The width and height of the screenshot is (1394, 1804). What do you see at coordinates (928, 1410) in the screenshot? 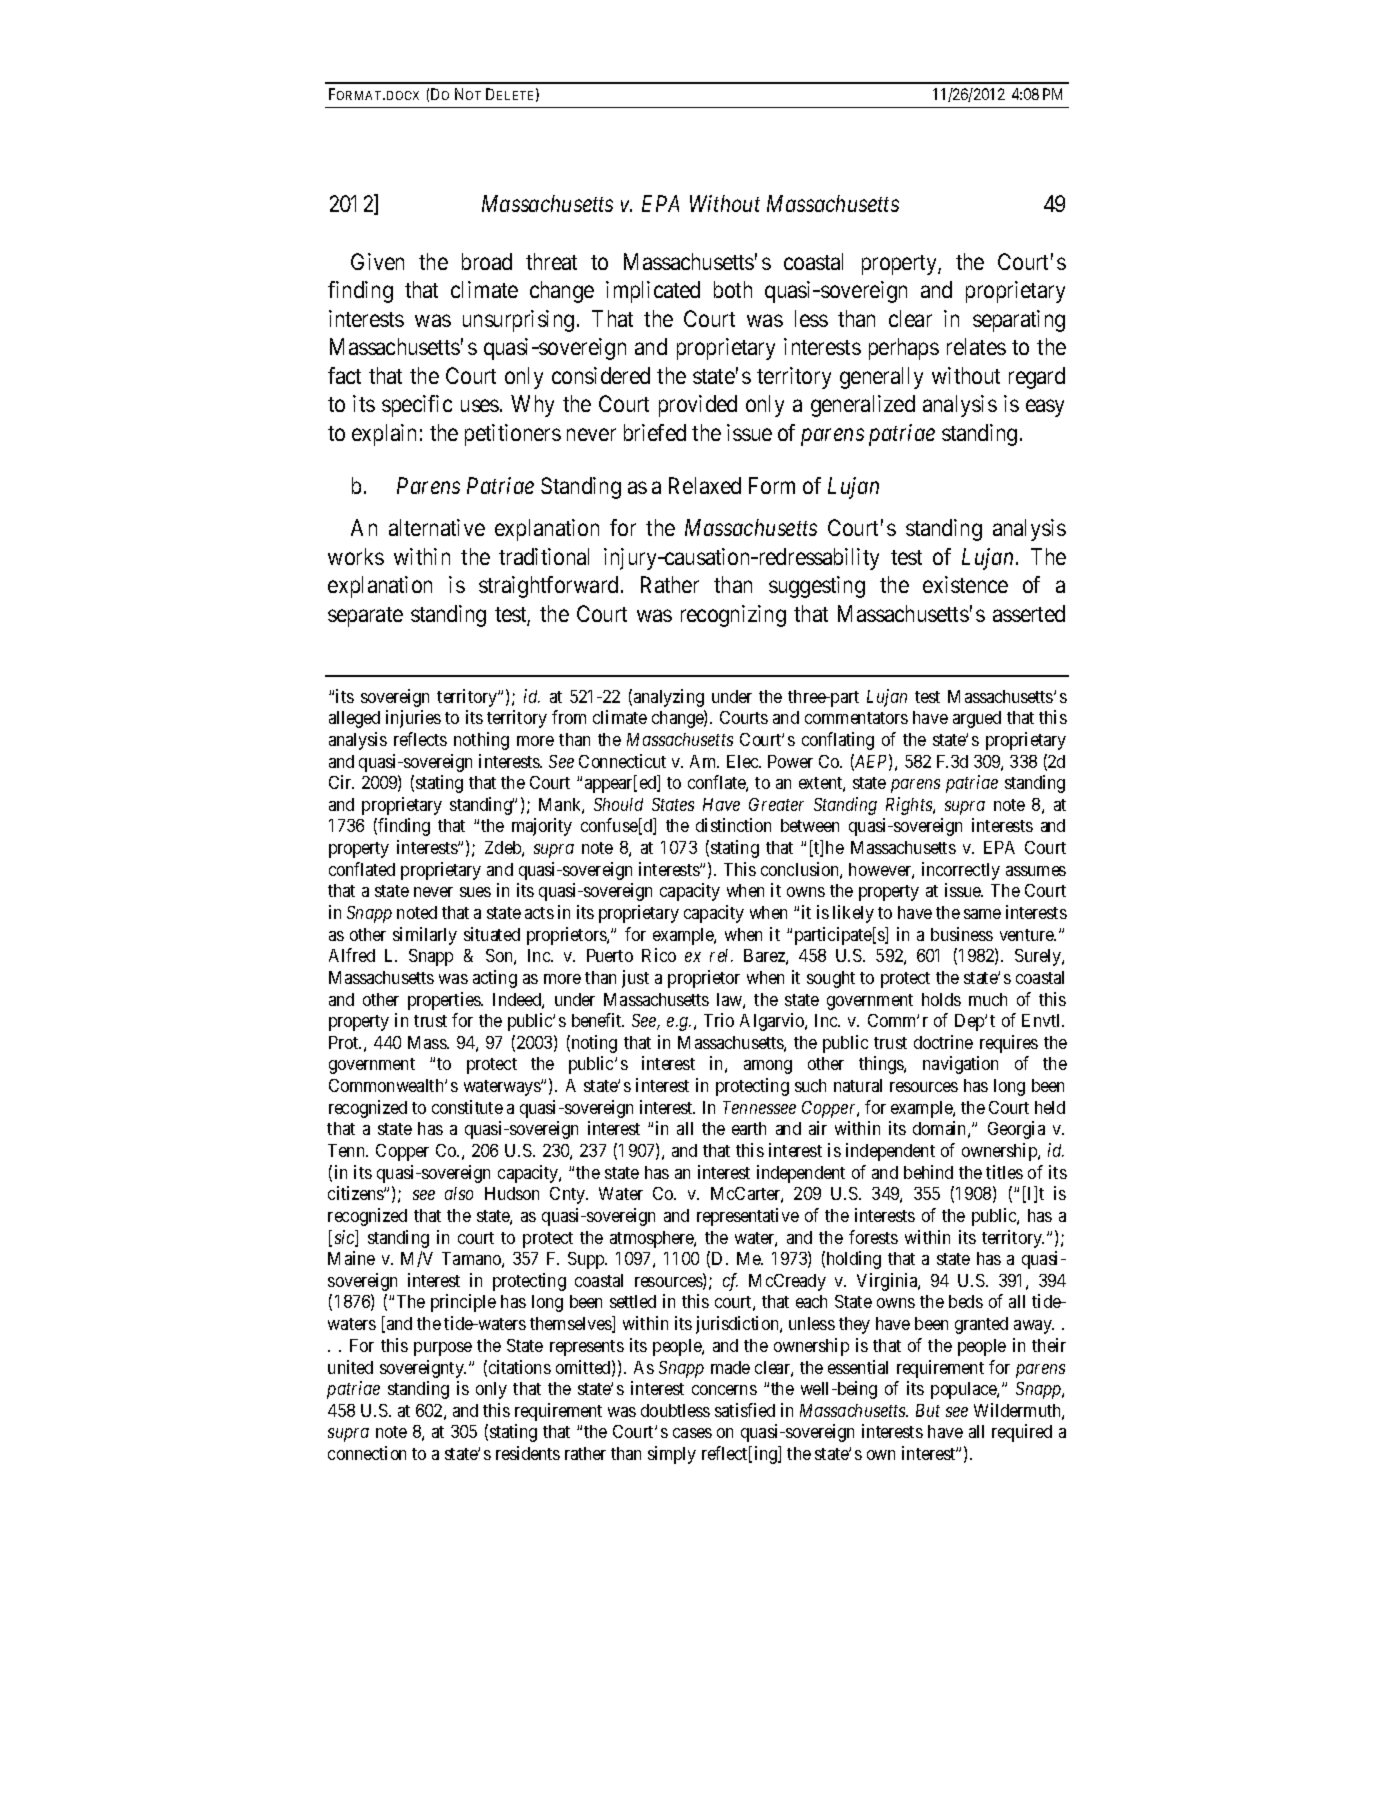
I see `But` at bounding box center [928, 1410].
